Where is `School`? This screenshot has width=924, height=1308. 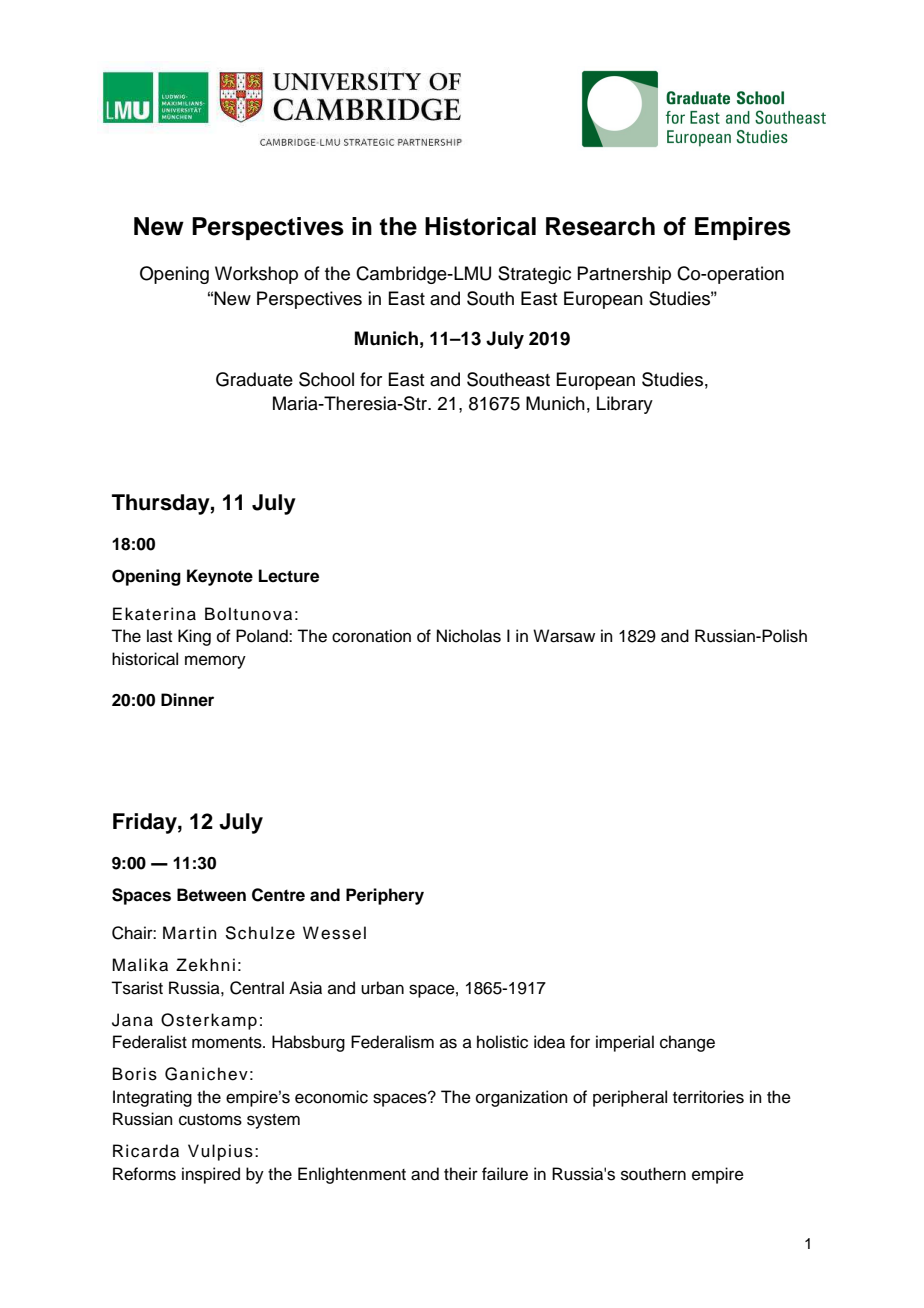
School is located at coordinates (326, 379).
